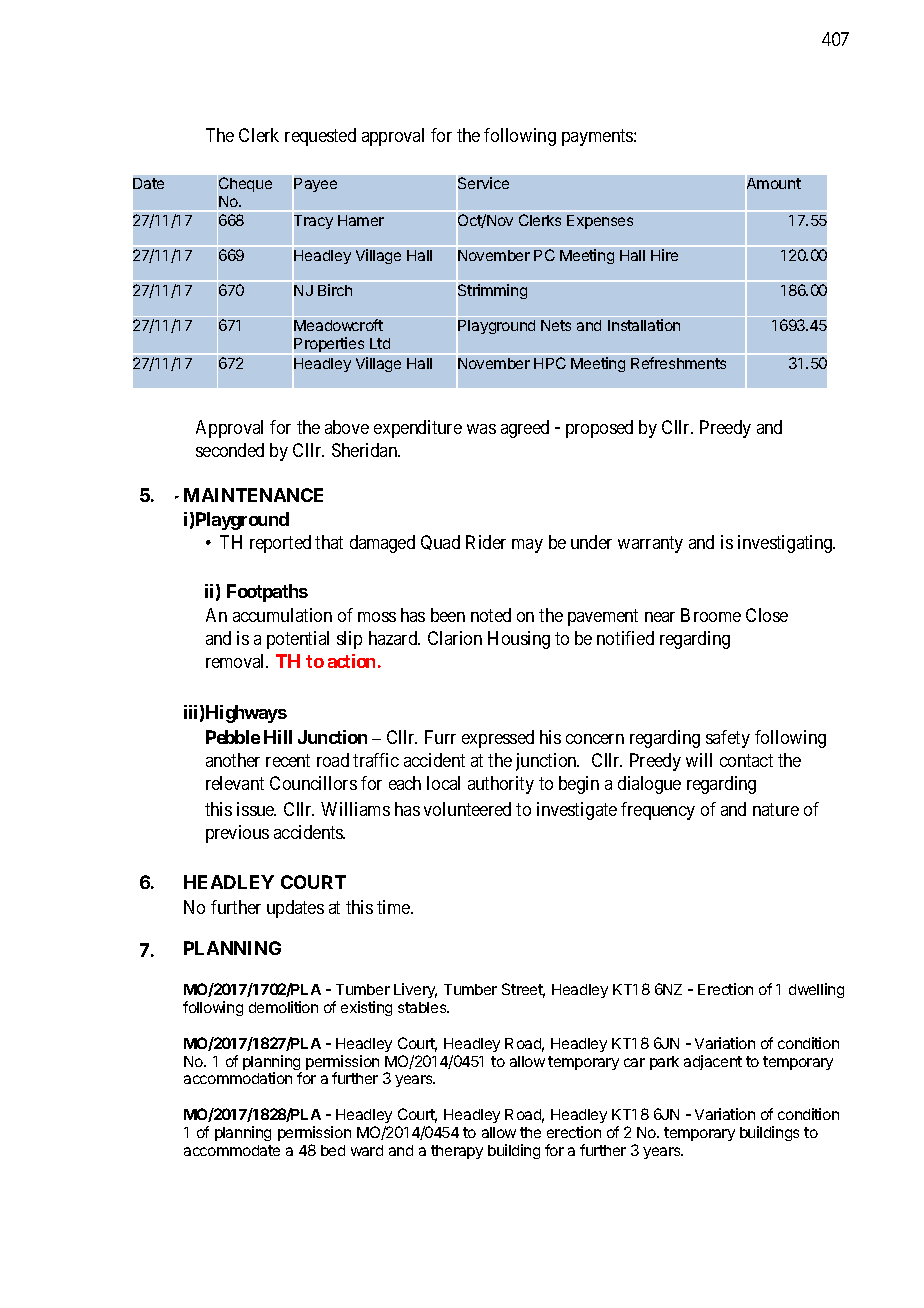 The image size is (924, 1308). I want to click on Refreshments, so click(678, 363).
